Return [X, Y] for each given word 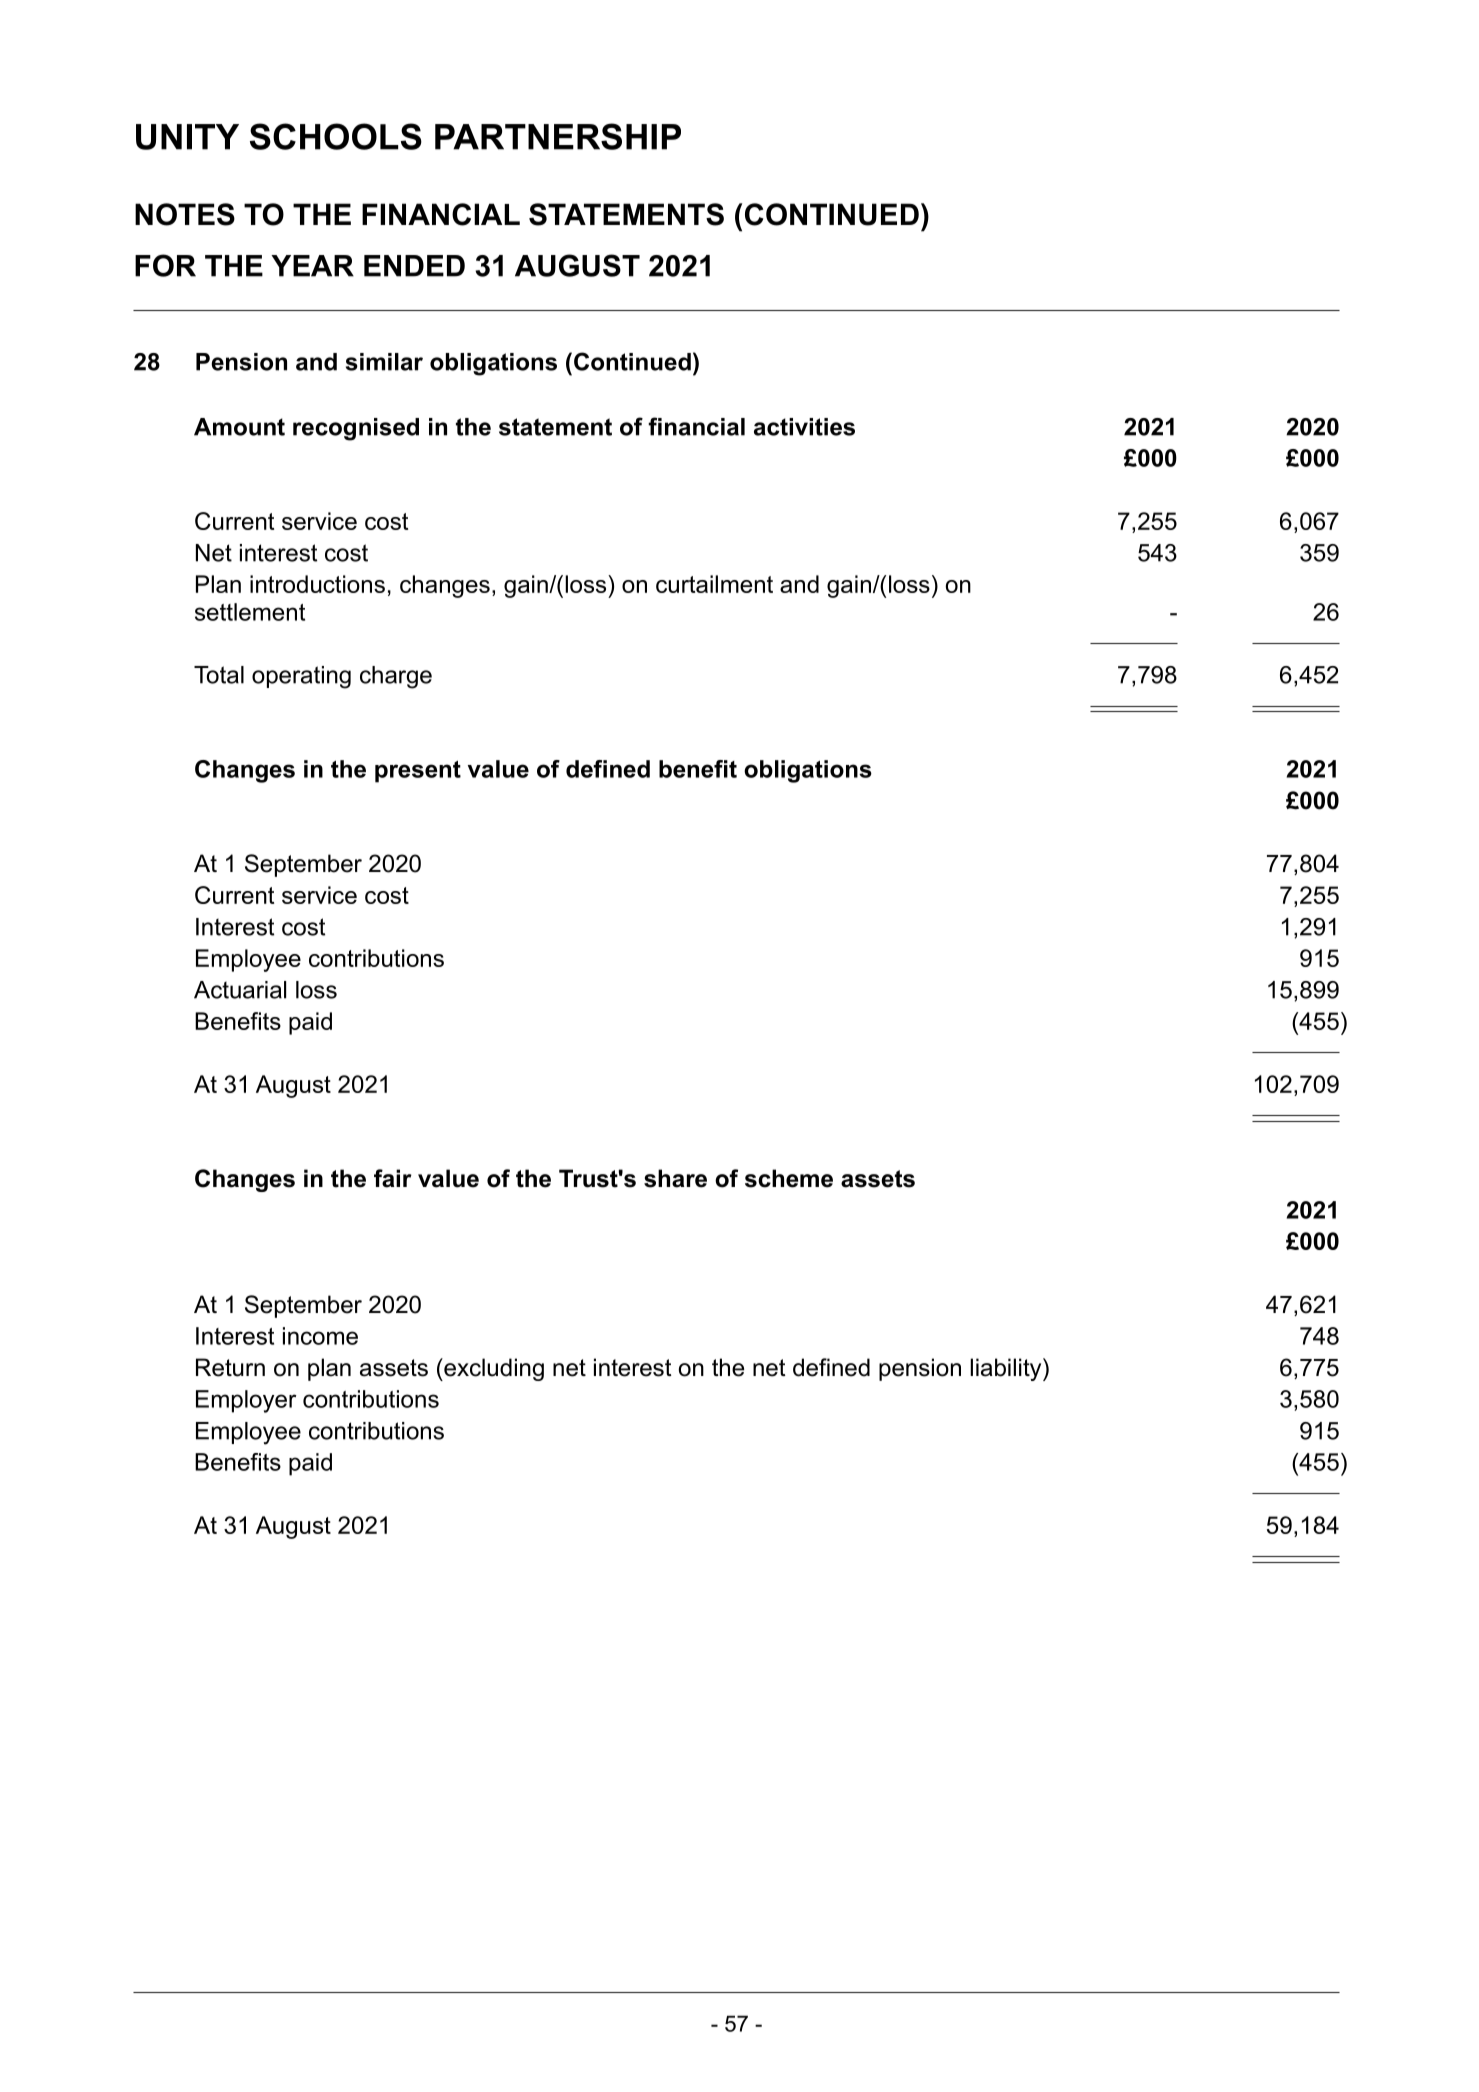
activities [804, 427]
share [675, 1178]
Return [230, 1367]
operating [301, 677]
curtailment [714, 584]
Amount [239, 427]
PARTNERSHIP [558, 136]
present [418, 772]
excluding [493, 1369]
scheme [789, 1178]
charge [396, 677]
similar [384, 362]
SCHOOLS [336, 136]
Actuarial [240, 990]
